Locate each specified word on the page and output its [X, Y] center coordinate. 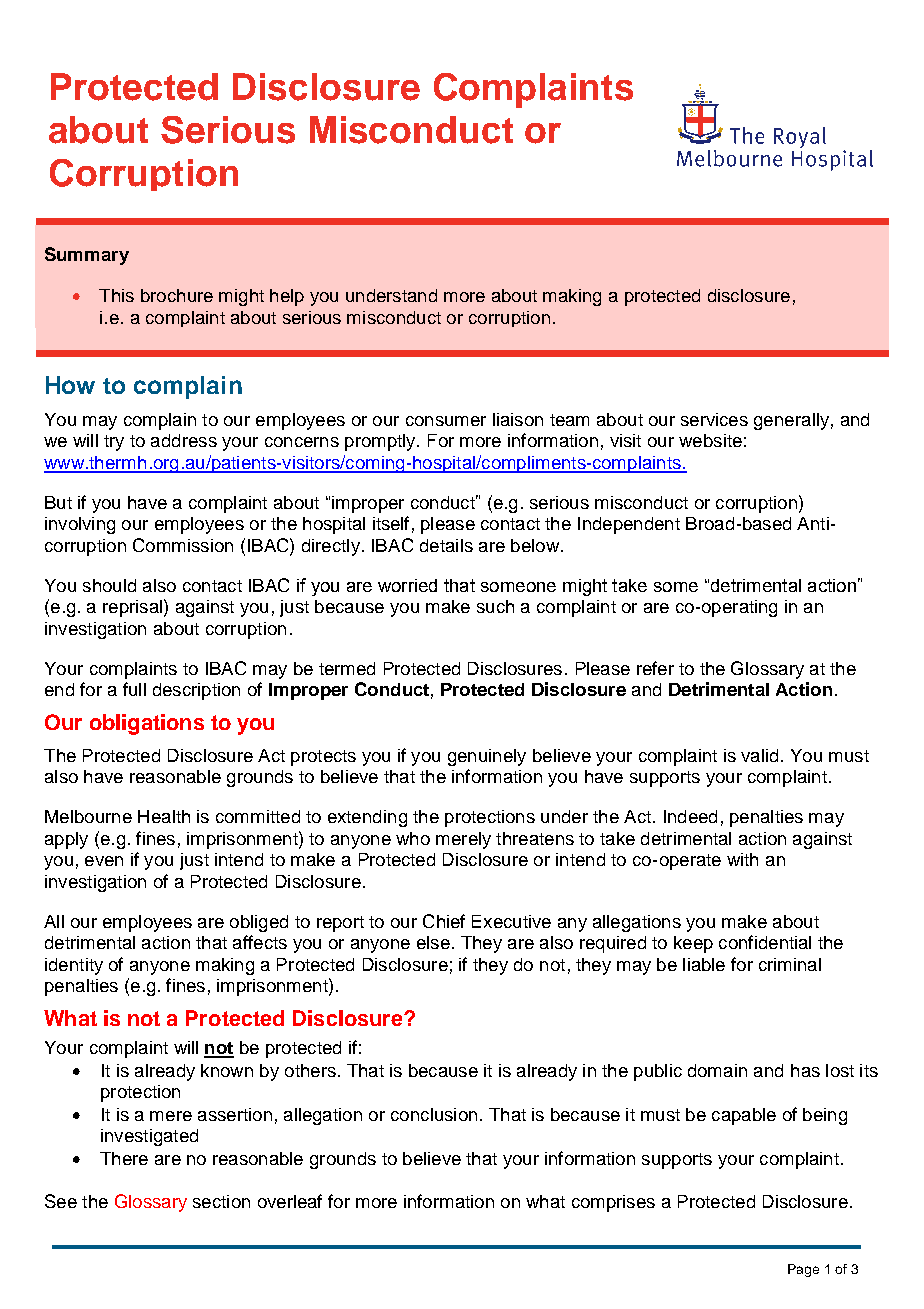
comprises [613, 1203]
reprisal [132, 608]
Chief [444, 921]
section [221, 1201]
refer [655, 668]
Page [803, 1270]
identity [74, 966]
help [287, 297]
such [495, 606]
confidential [765, 942]
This [116, 295]
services [714, 419]
